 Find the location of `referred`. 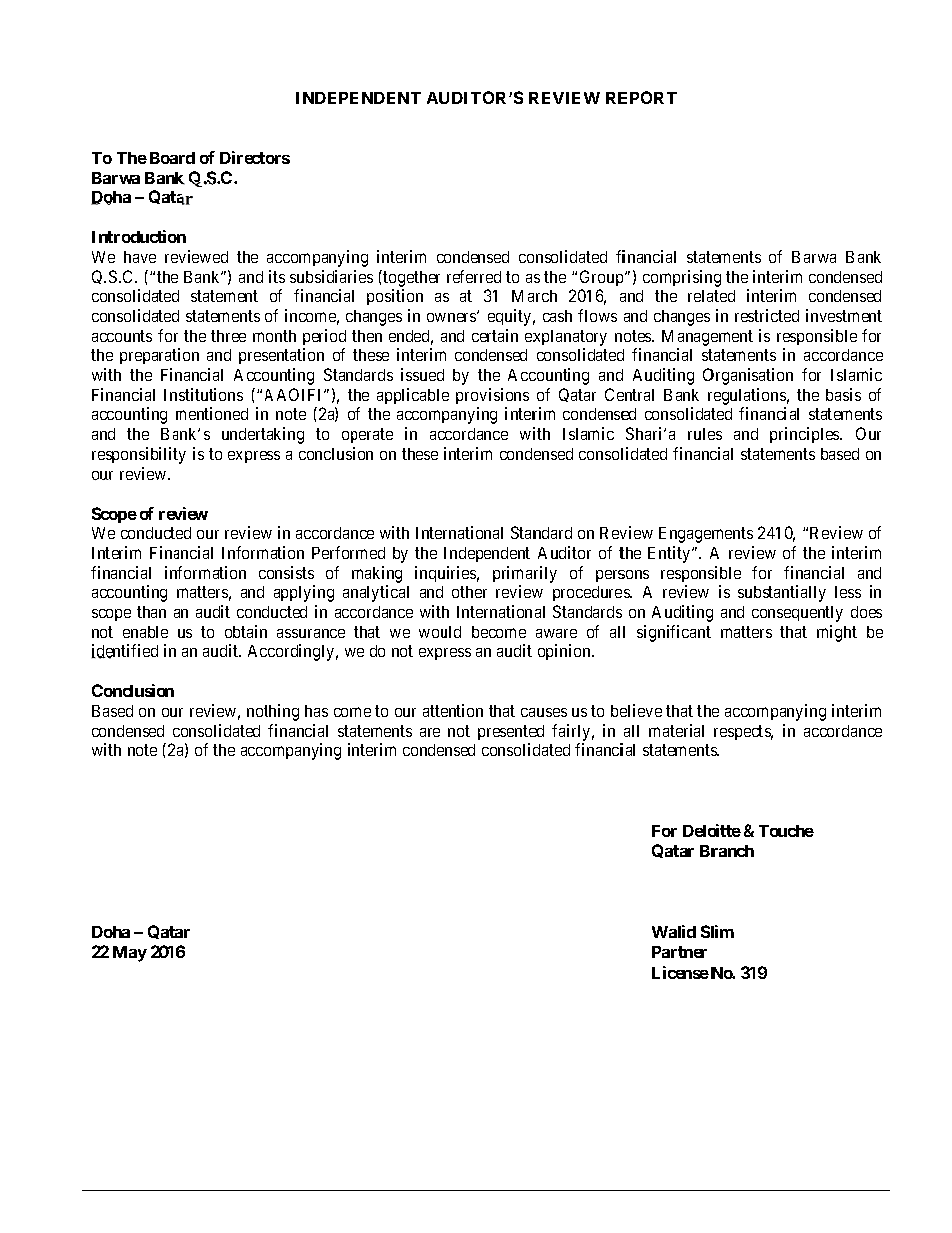

referred is located at coordinates (474, 276).
